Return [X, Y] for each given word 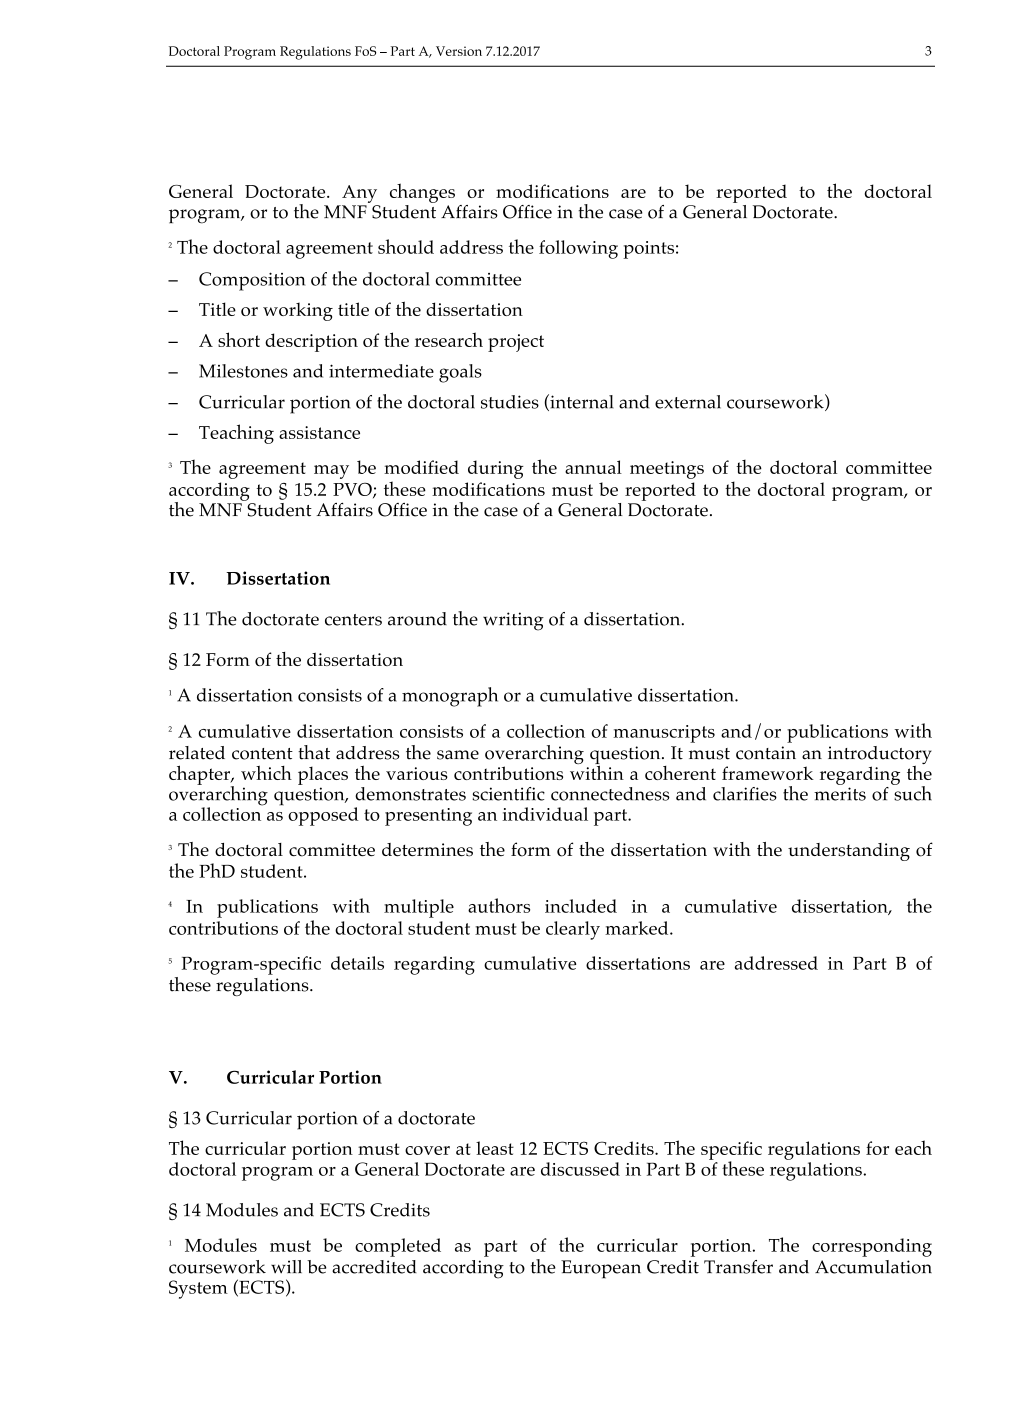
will [286, 1267]
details [357, 963]
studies [510, 402]
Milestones [243, 371]
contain [766, 753]
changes [422, 193]
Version [459, 51]
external [688, 402]
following [578, 249]
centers [353, 620]
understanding [849, 852]
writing [513, 621]
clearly [573, 930]
